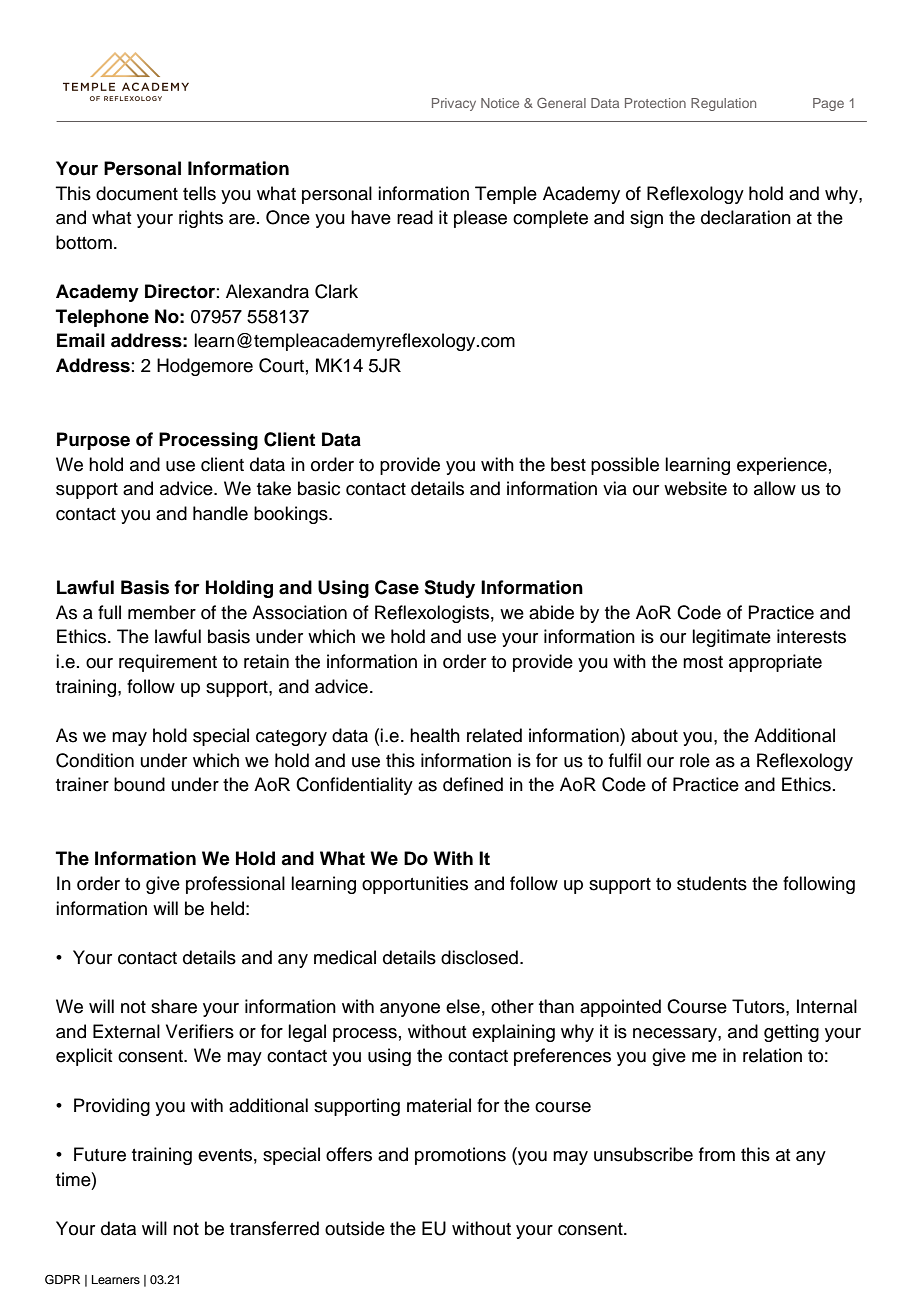 The image size is (924, 1308). Describe the element at coordinates (235, 885) in the image. I see `professional` at that location.
